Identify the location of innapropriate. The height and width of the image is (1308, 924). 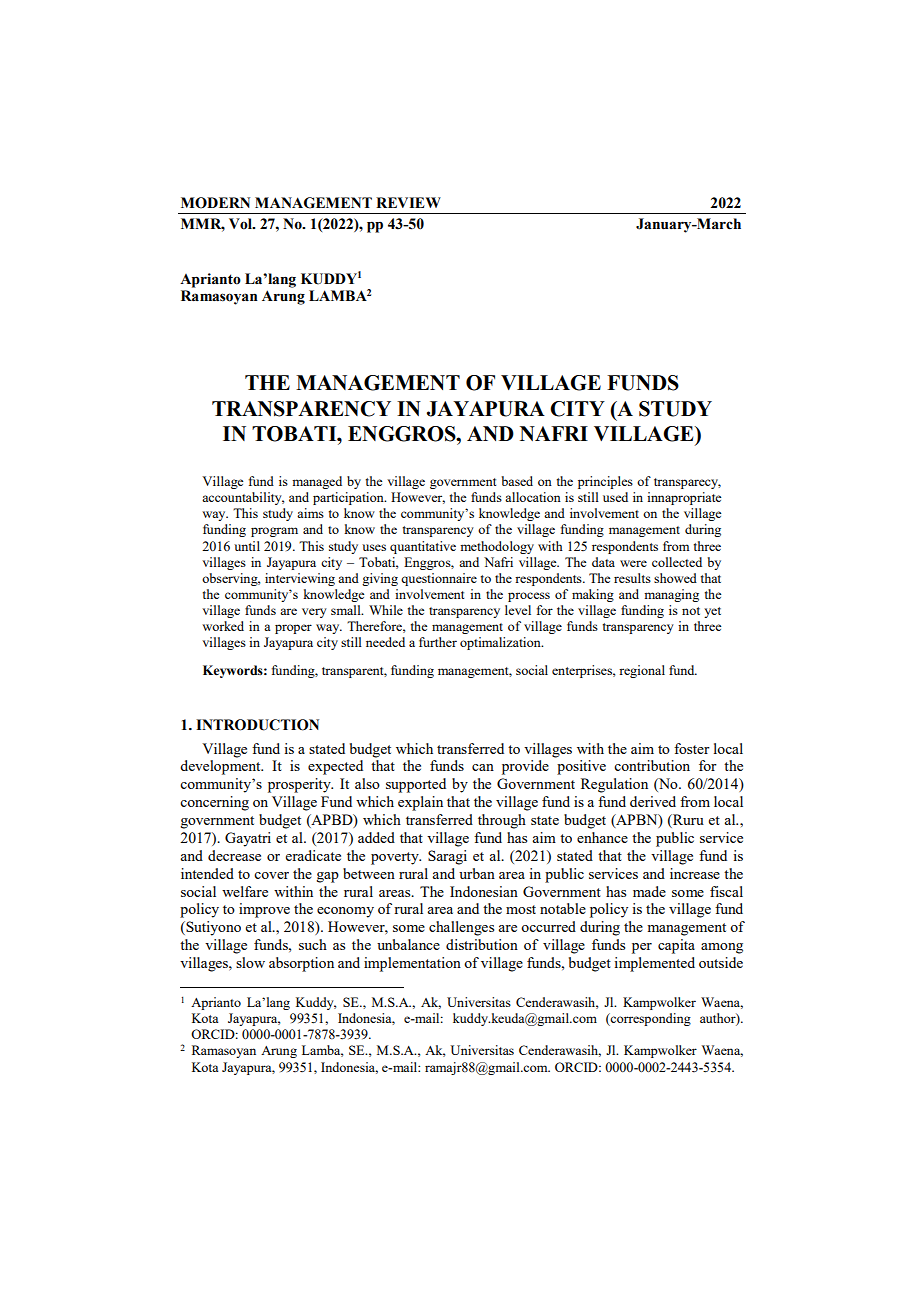
(684, 498).
